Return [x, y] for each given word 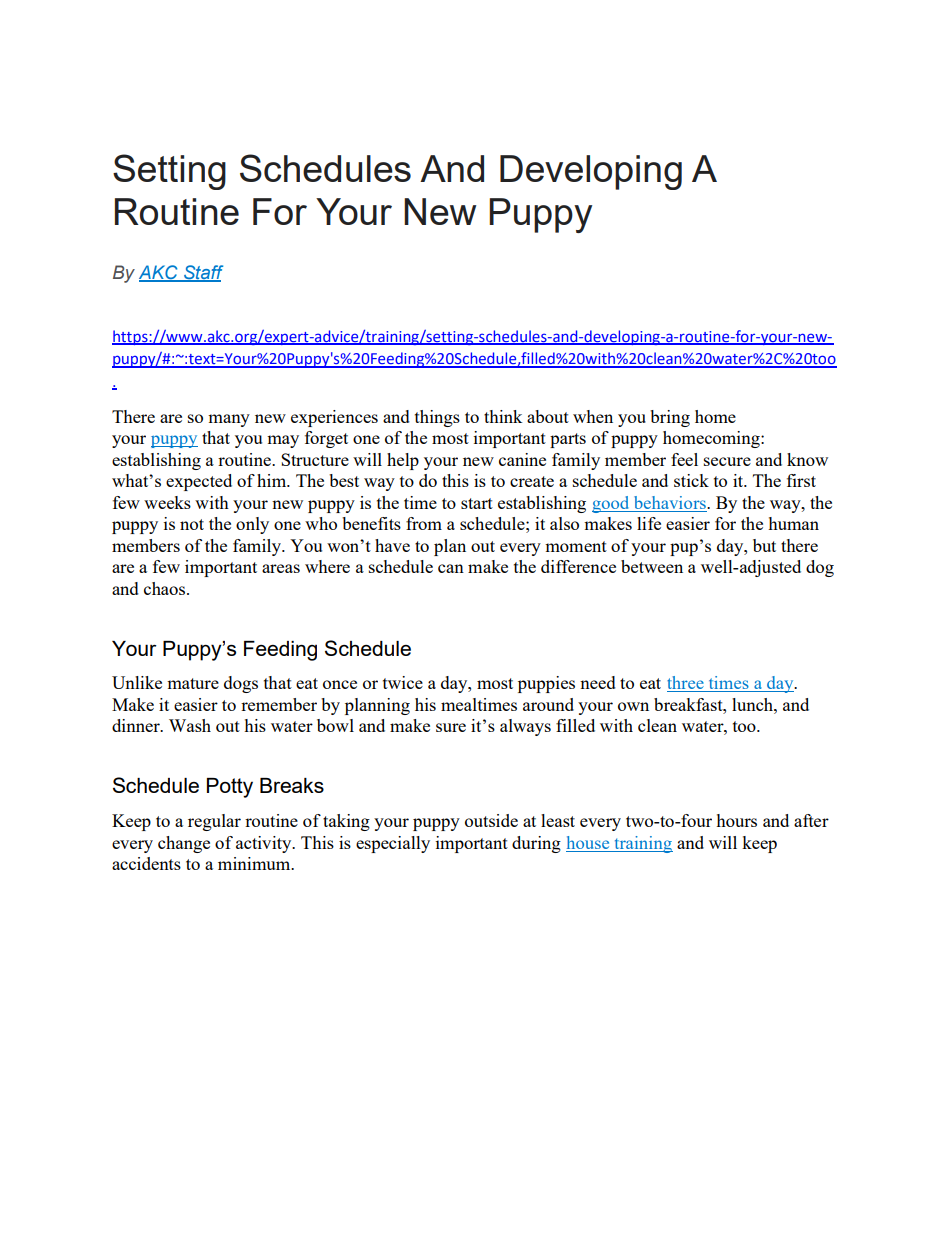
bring [670, 418]
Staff [202, 273]
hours [736, 820]
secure [727, 461]
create [532, 481]
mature [193, 683]
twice [403, 682]
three [686, 684]
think [503, 416]
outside [491, 820]
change [184, 844]
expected [199, 482]
